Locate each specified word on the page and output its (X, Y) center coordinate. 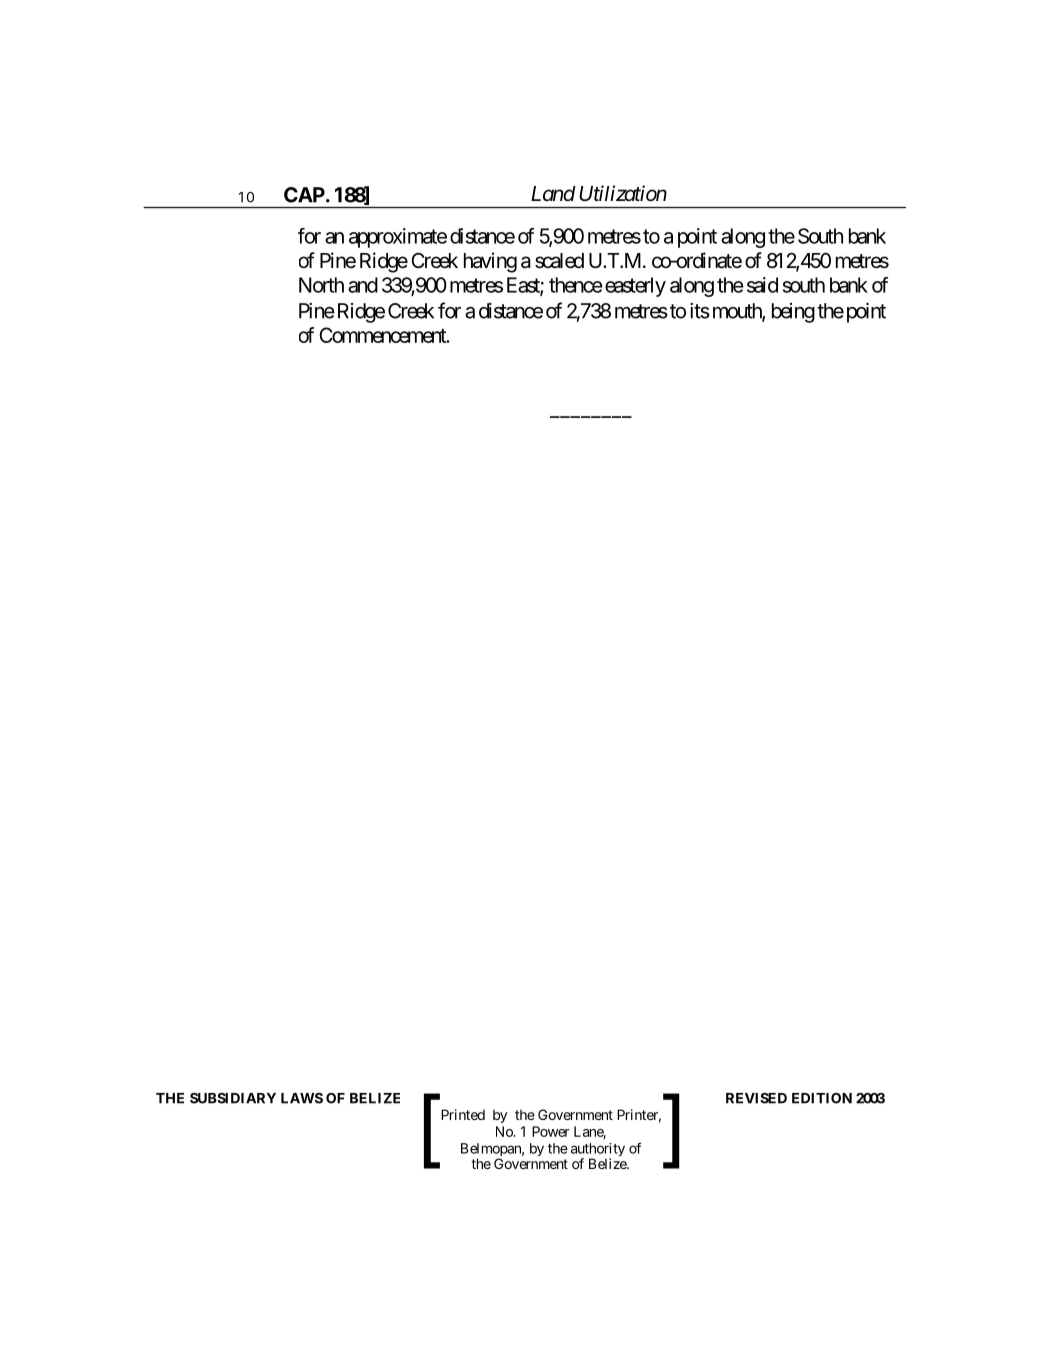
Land (553, 193)
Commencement (383, 335)
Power (551, 1131)
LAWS (302, 1098)
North (321, 285)
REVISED (756, 1098)
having (490, 262)
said (762, 285)
